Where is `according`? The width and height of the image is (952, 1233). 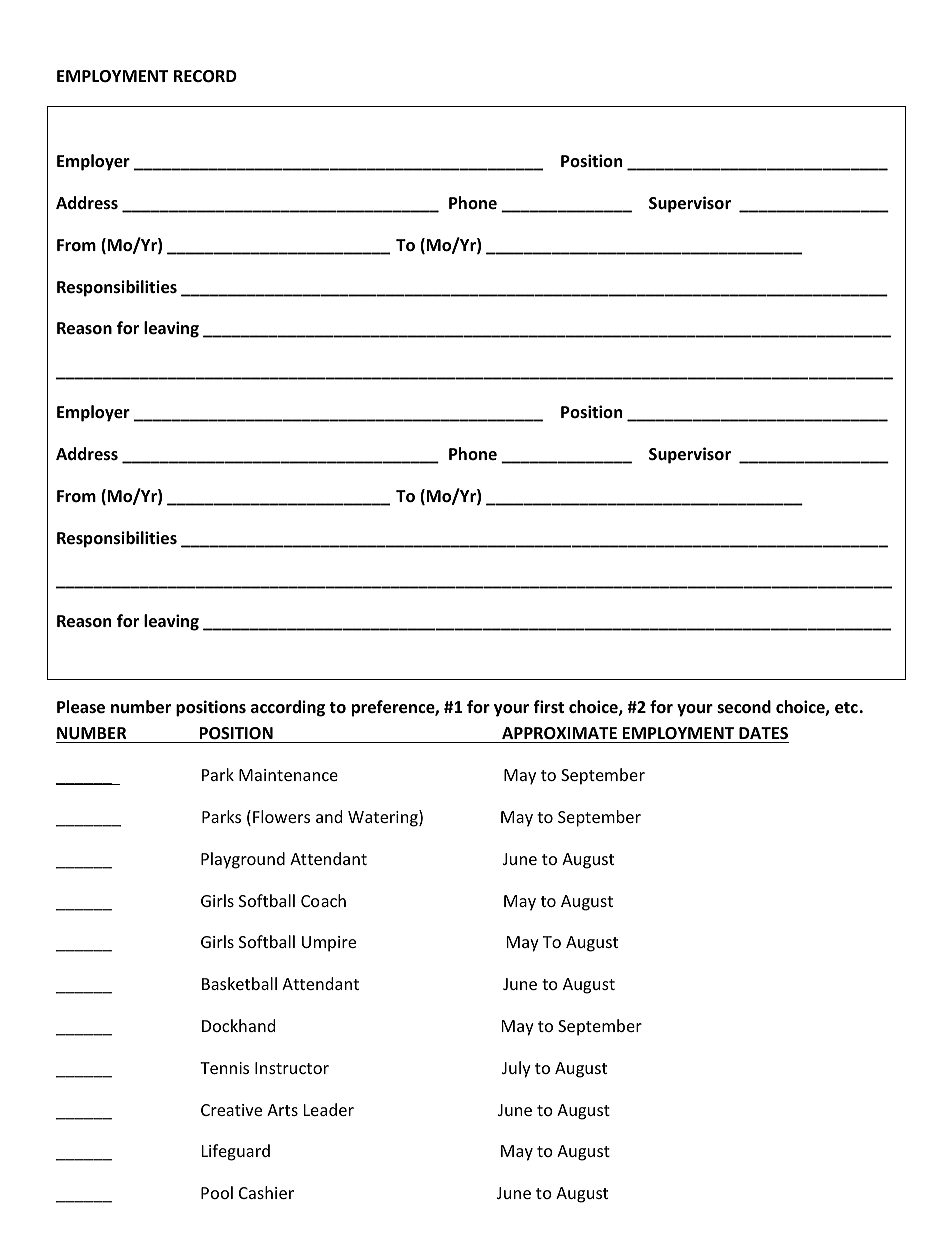 according is located at coordinates (288, 708).
